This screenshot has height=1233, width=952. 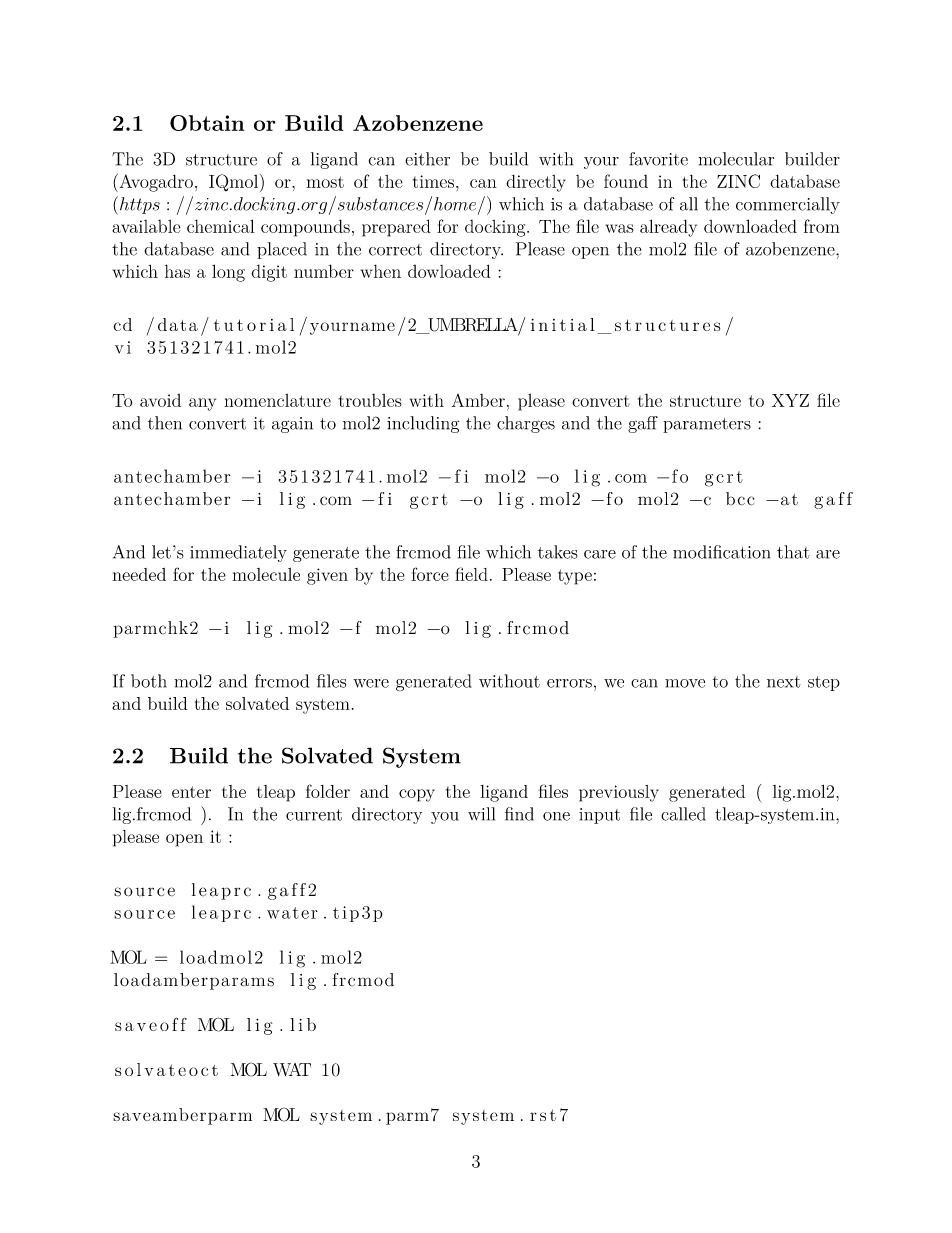 What do you see at coordinates (292, 913) in the screenshot?
I see `water` at bounding box center [292, 913].
